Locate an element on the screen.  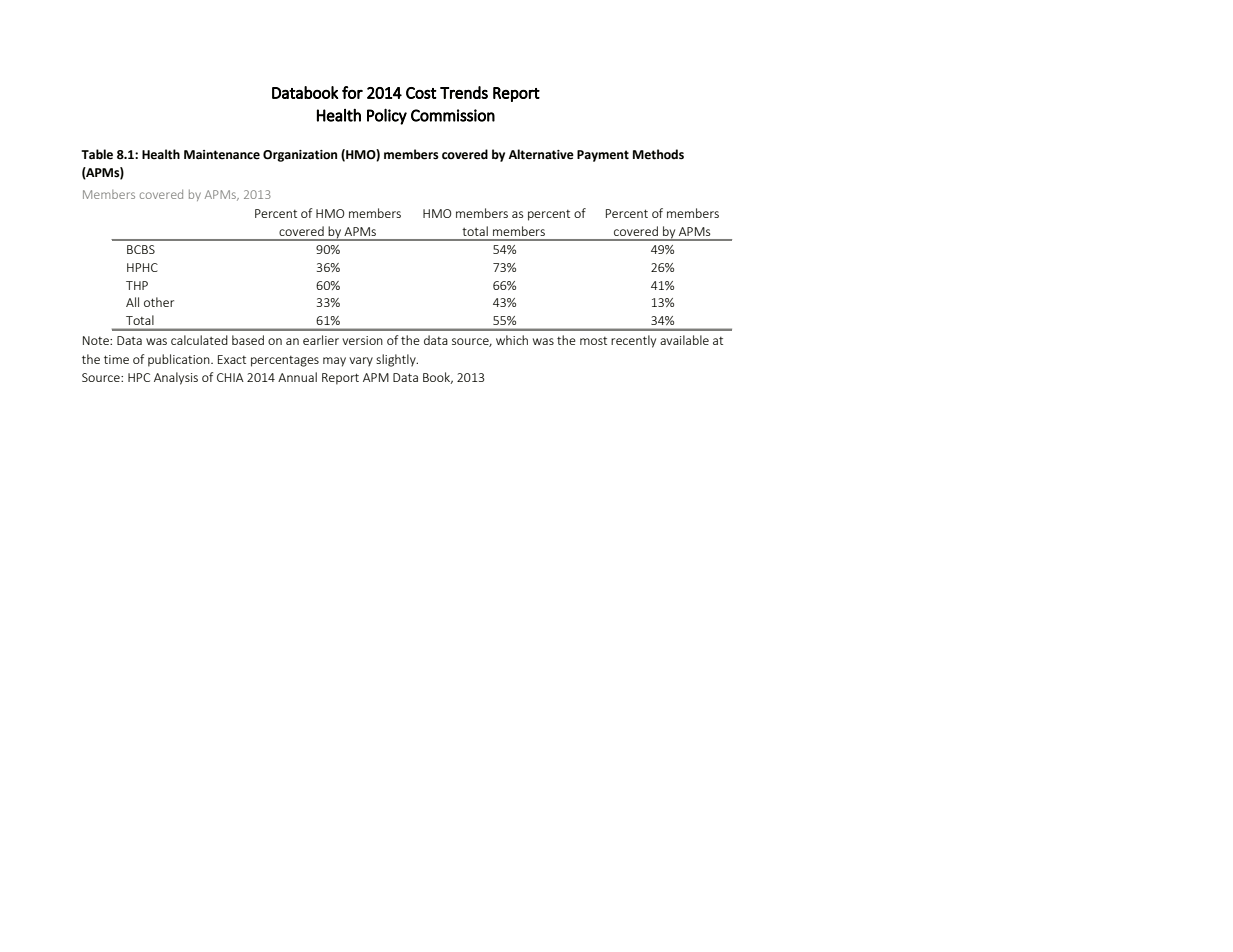
Payment is located at coordinates (603, 156).
